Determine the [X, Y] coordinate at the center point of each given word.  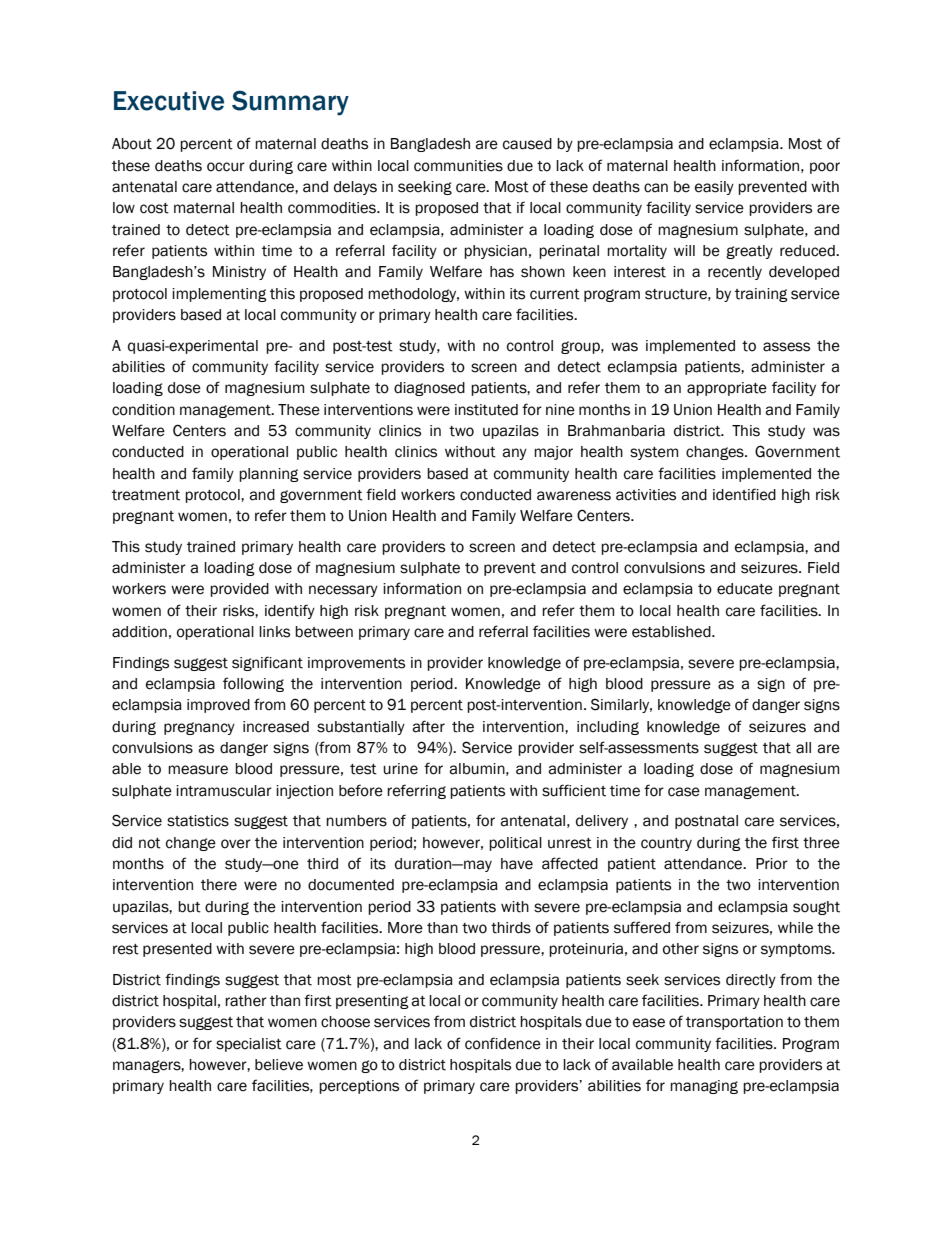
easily [714, 188]
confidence [503, 1043]
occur [226, 167]
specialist [249, 1045]
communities [458, 166]
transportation [734, 1023]
